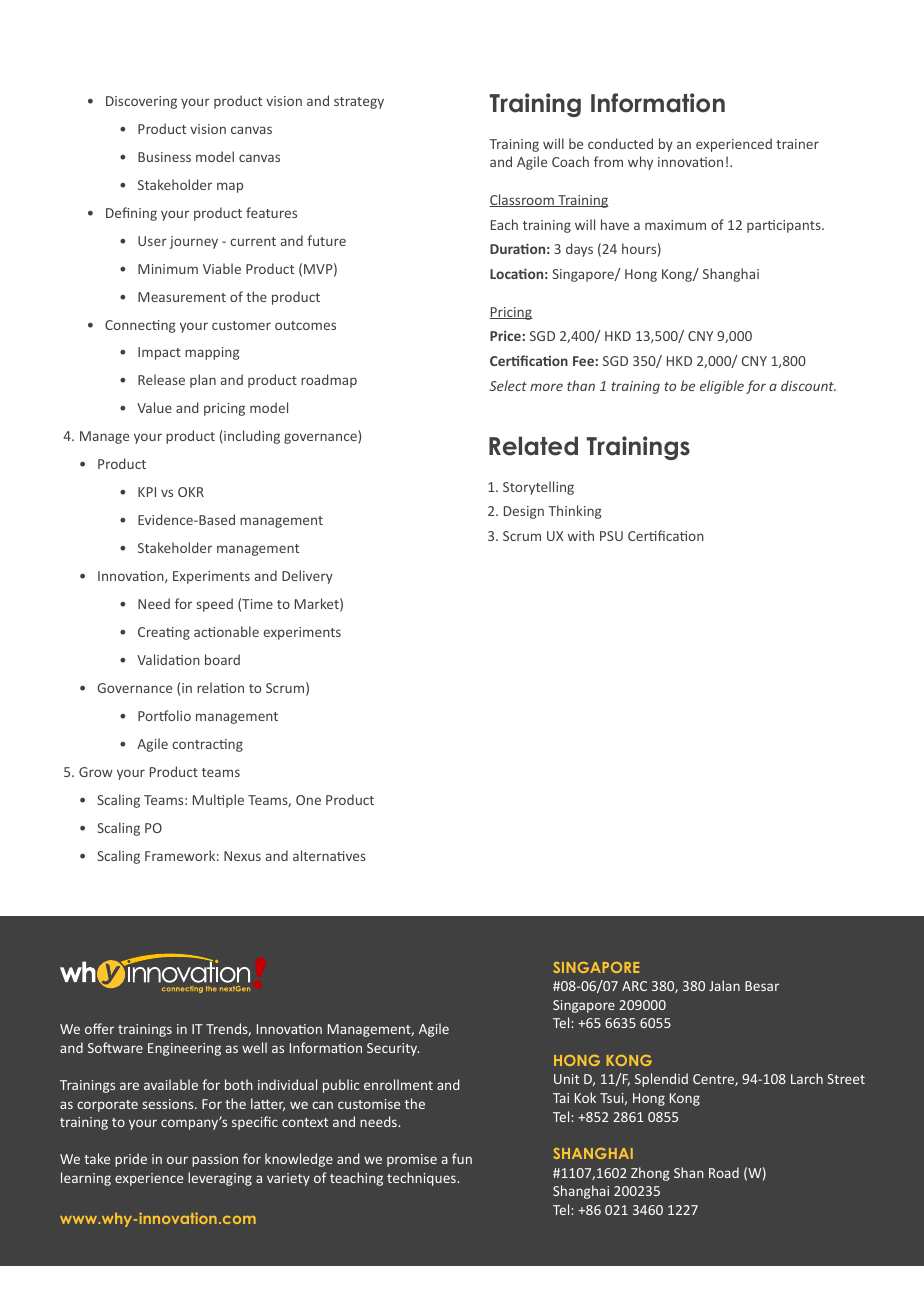  I want to click on Larch, so click(807, 1078).
